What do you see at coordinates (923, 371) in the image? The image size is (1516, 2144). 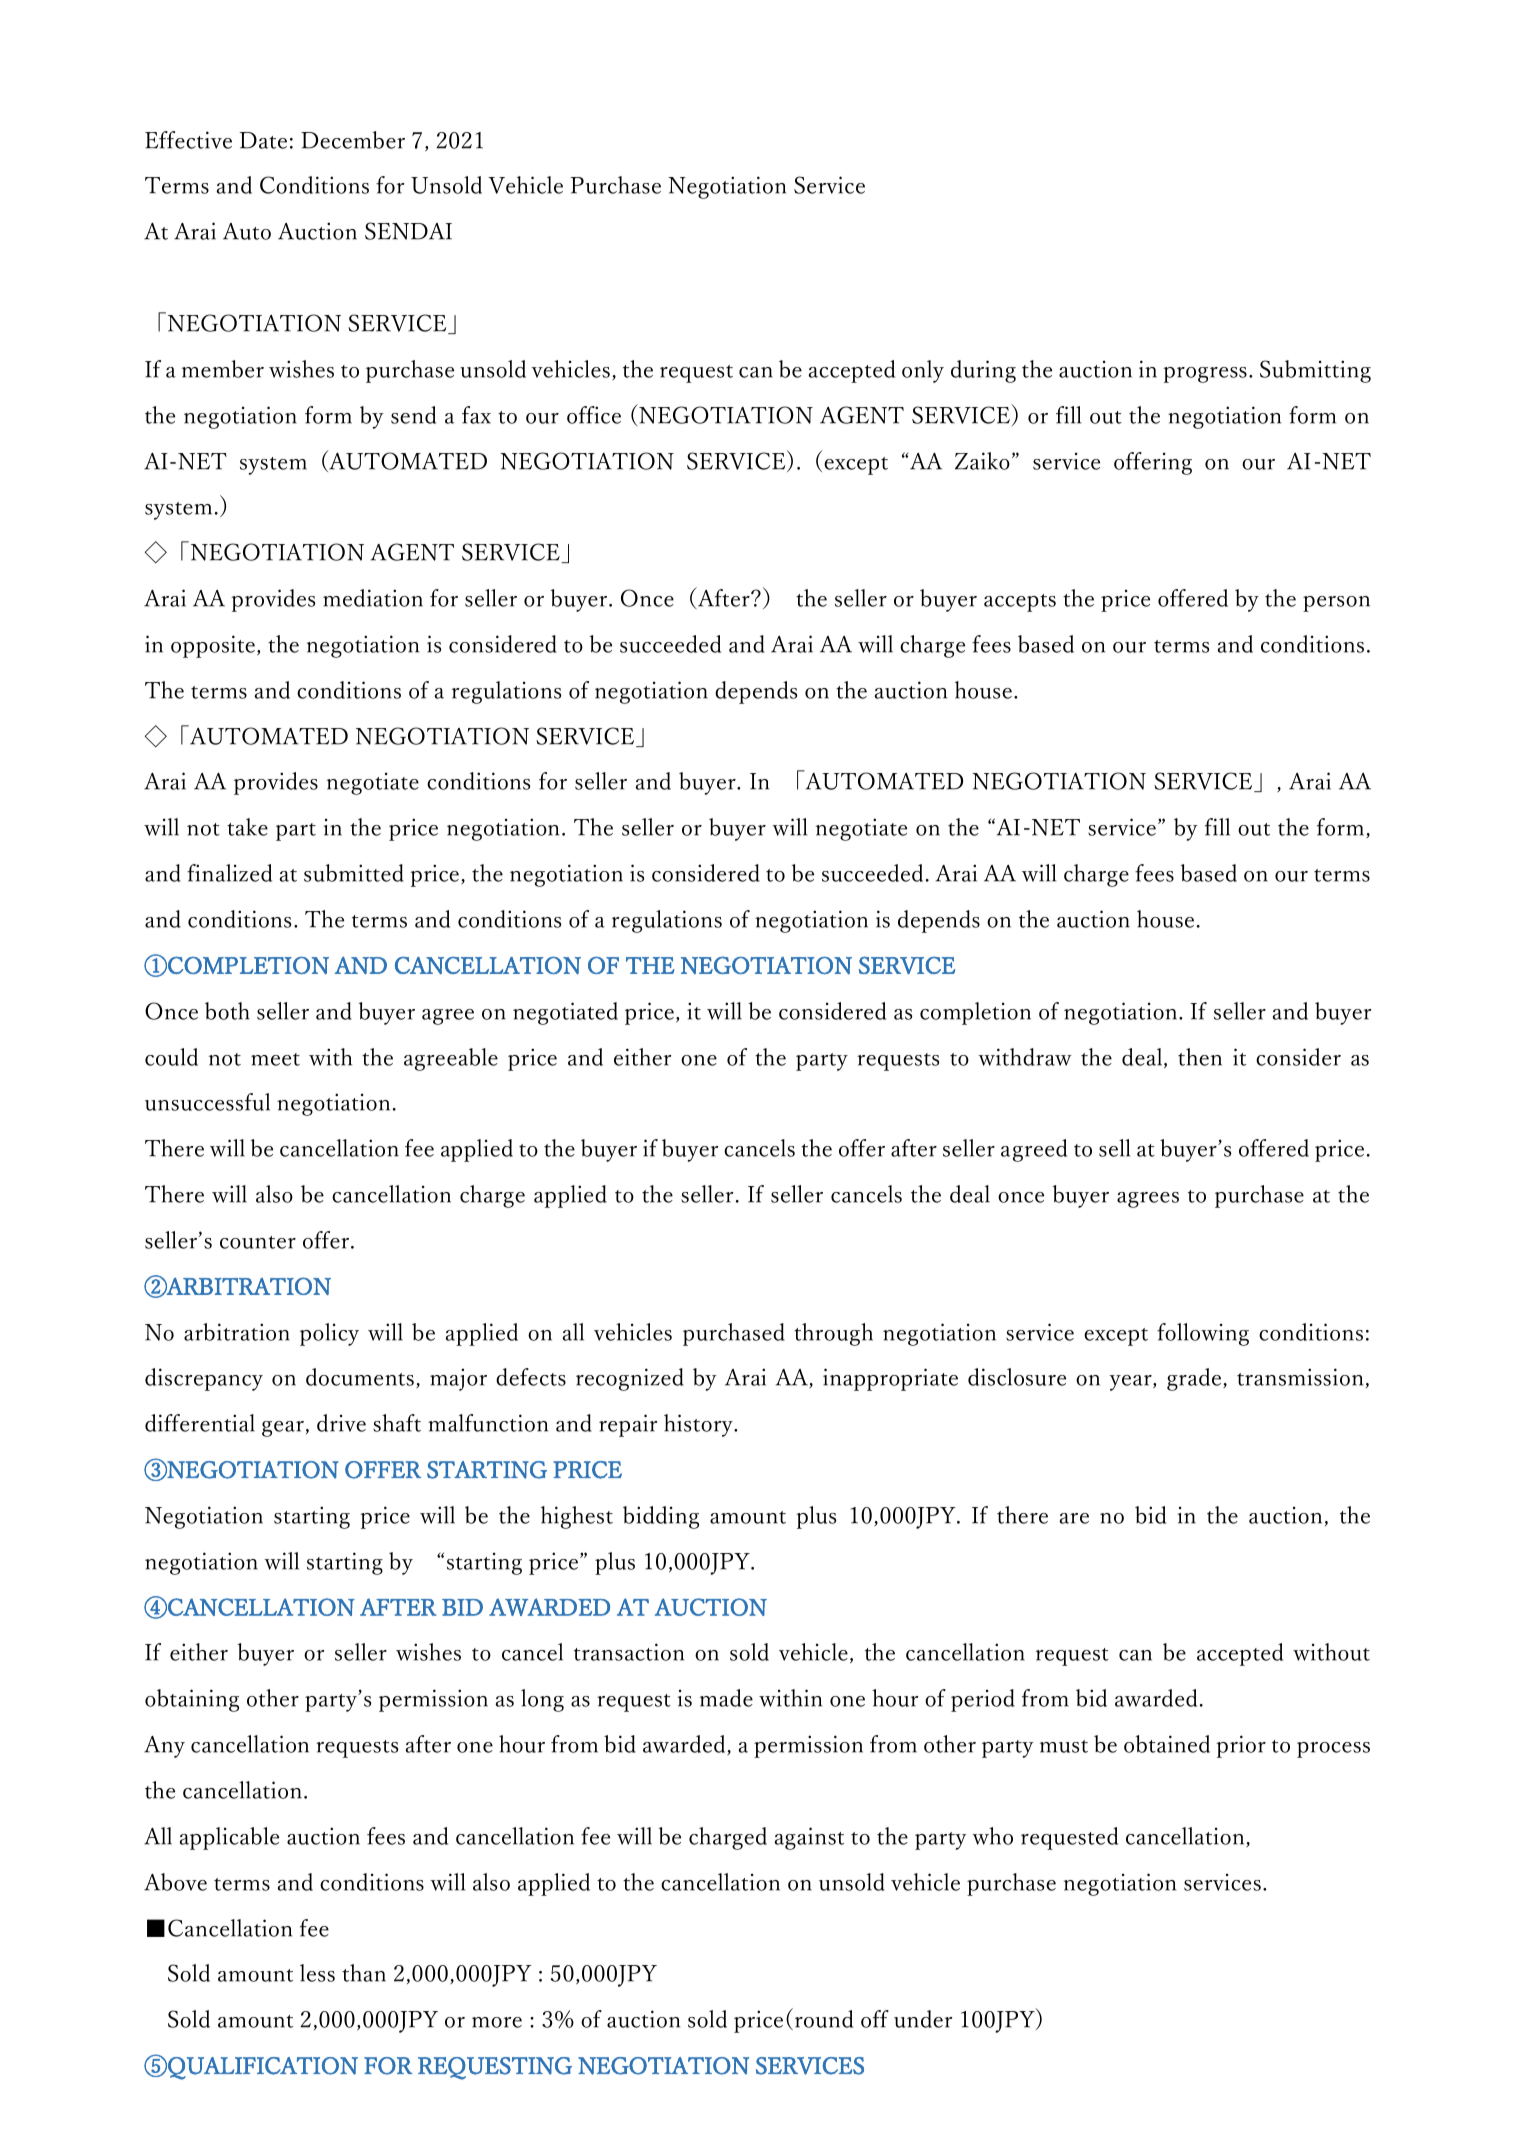 I see `only` at bounding box center [923, 371].
